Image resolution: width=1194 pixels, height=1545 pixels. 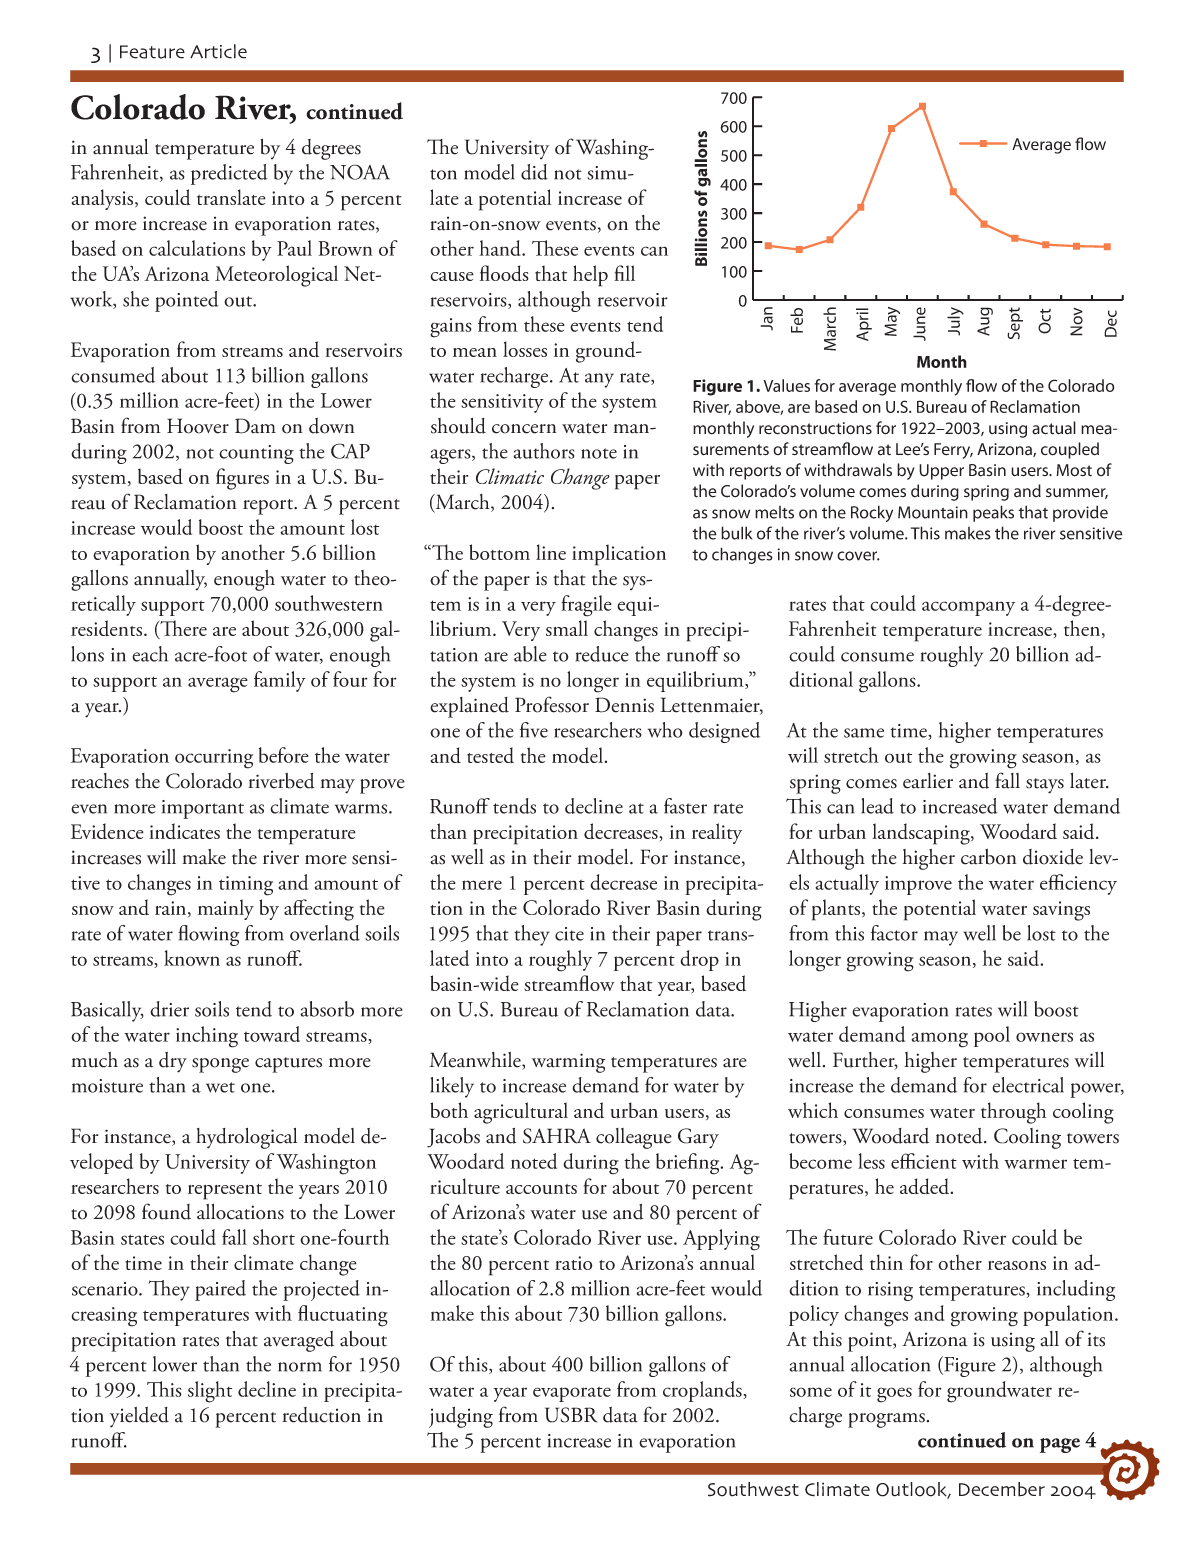 What do you see at coordinates (703, 1391) in the document?
I see `croplands` at bounding box center [703, 1391].
